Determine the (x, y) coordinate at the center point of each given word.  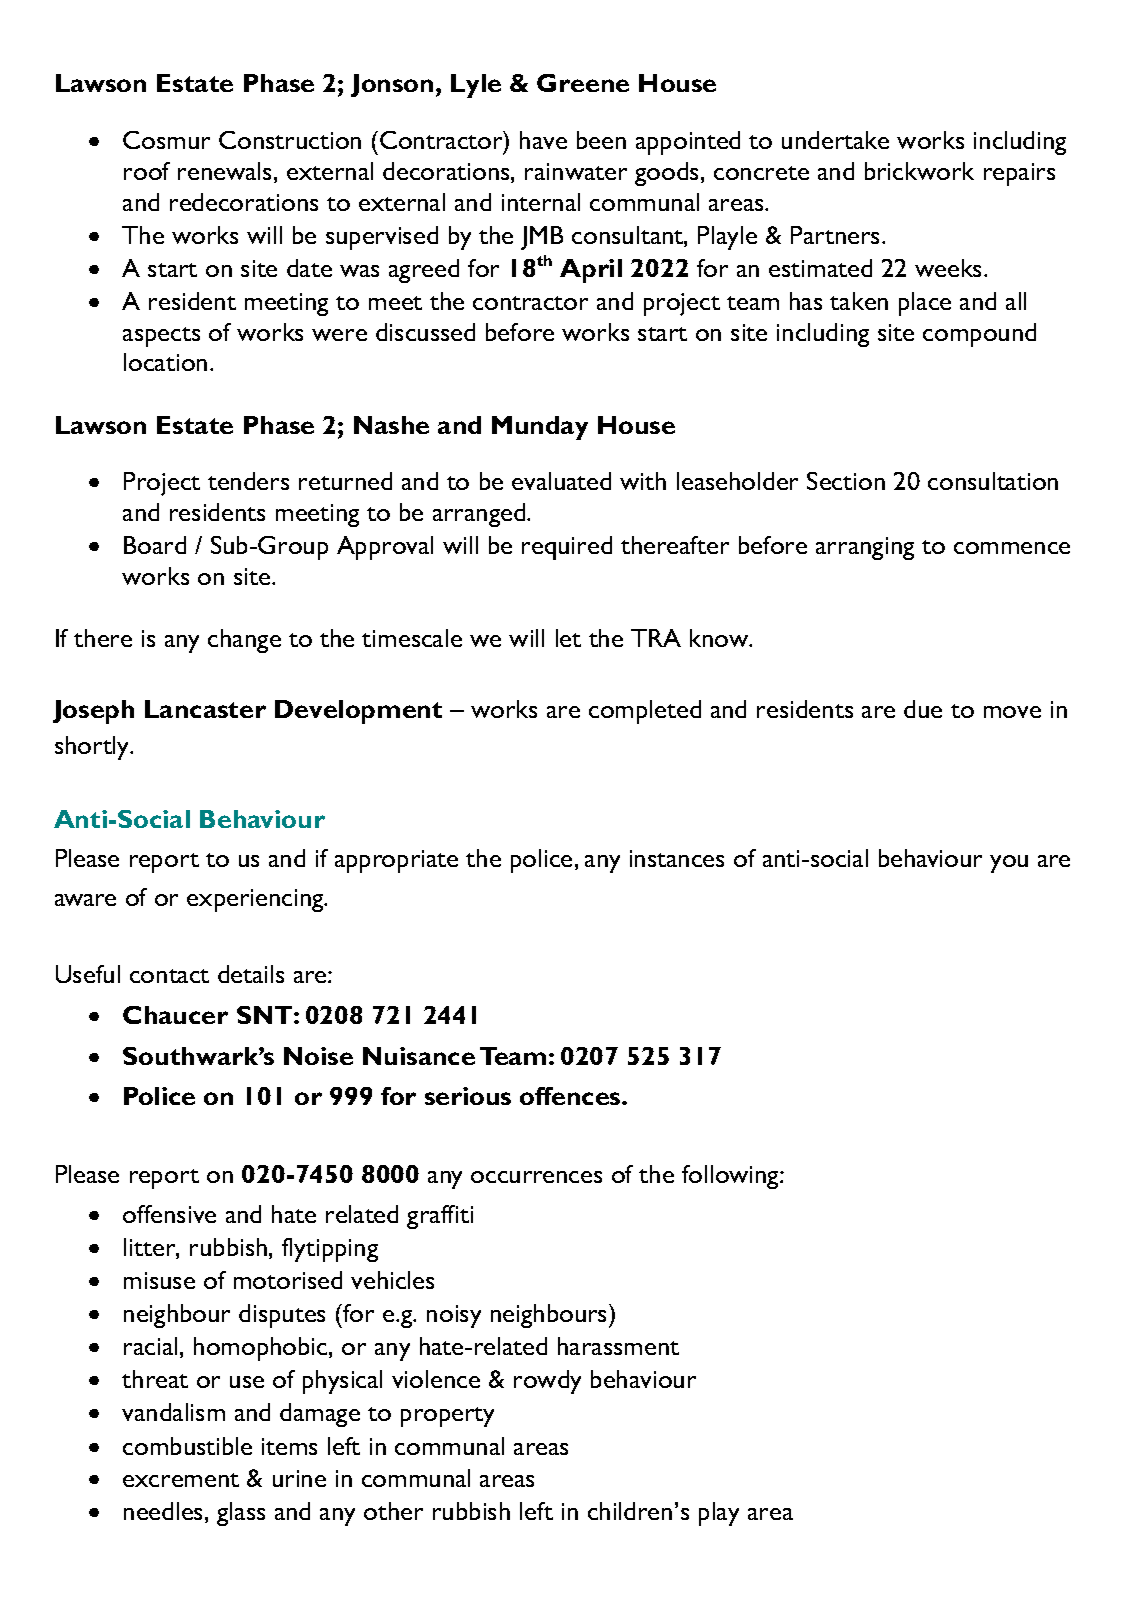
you (1009, 864)
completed (645, 712)
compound (979, 335)
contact (169, 976)
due (923, 709)
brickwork (919, 171)
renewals (224, 171)
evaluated (561, 481)
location (165, 362)
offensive (169, 1214)
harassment (618, 1346)
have (543, 140)
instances (677, 858)
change (244, 641)
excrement (181, 1480)
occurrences (536, 1177)
